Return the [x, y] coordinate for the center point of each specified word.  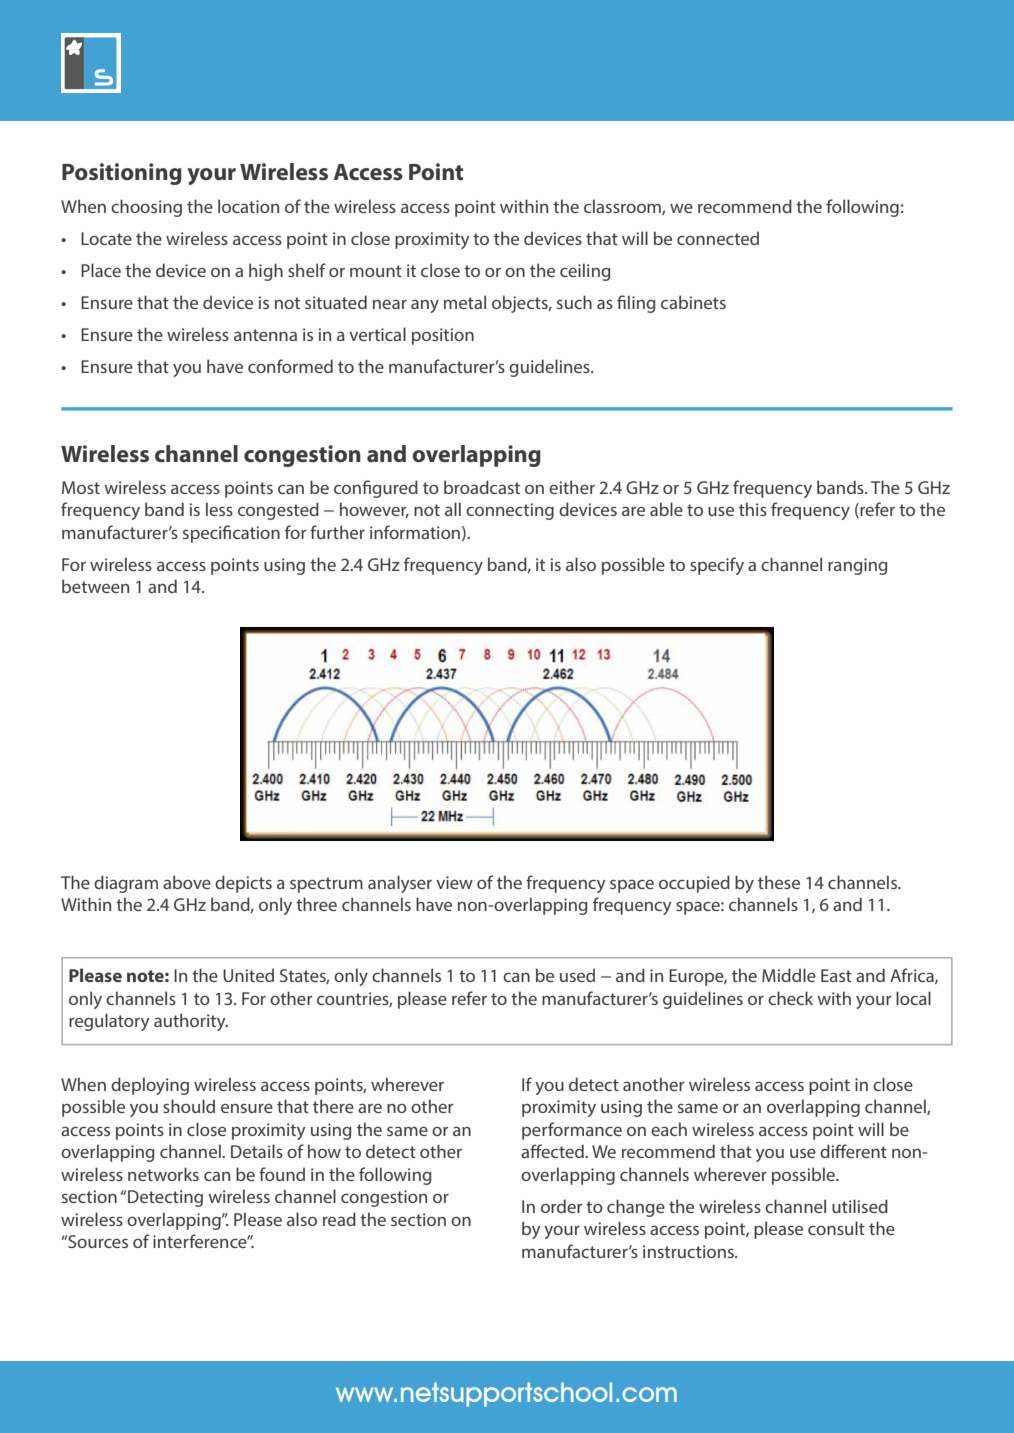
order [562, 1206]
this [753, 509]
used [577, 975]
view [454, 882]
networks [163, 1174]
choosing [146, 208]
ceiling [585, 272]
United [248, 975]
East [836, 975]
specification [231, 534]
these [779, 882]
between [95, 586]
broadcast [482, 487]
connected [718, 238]
